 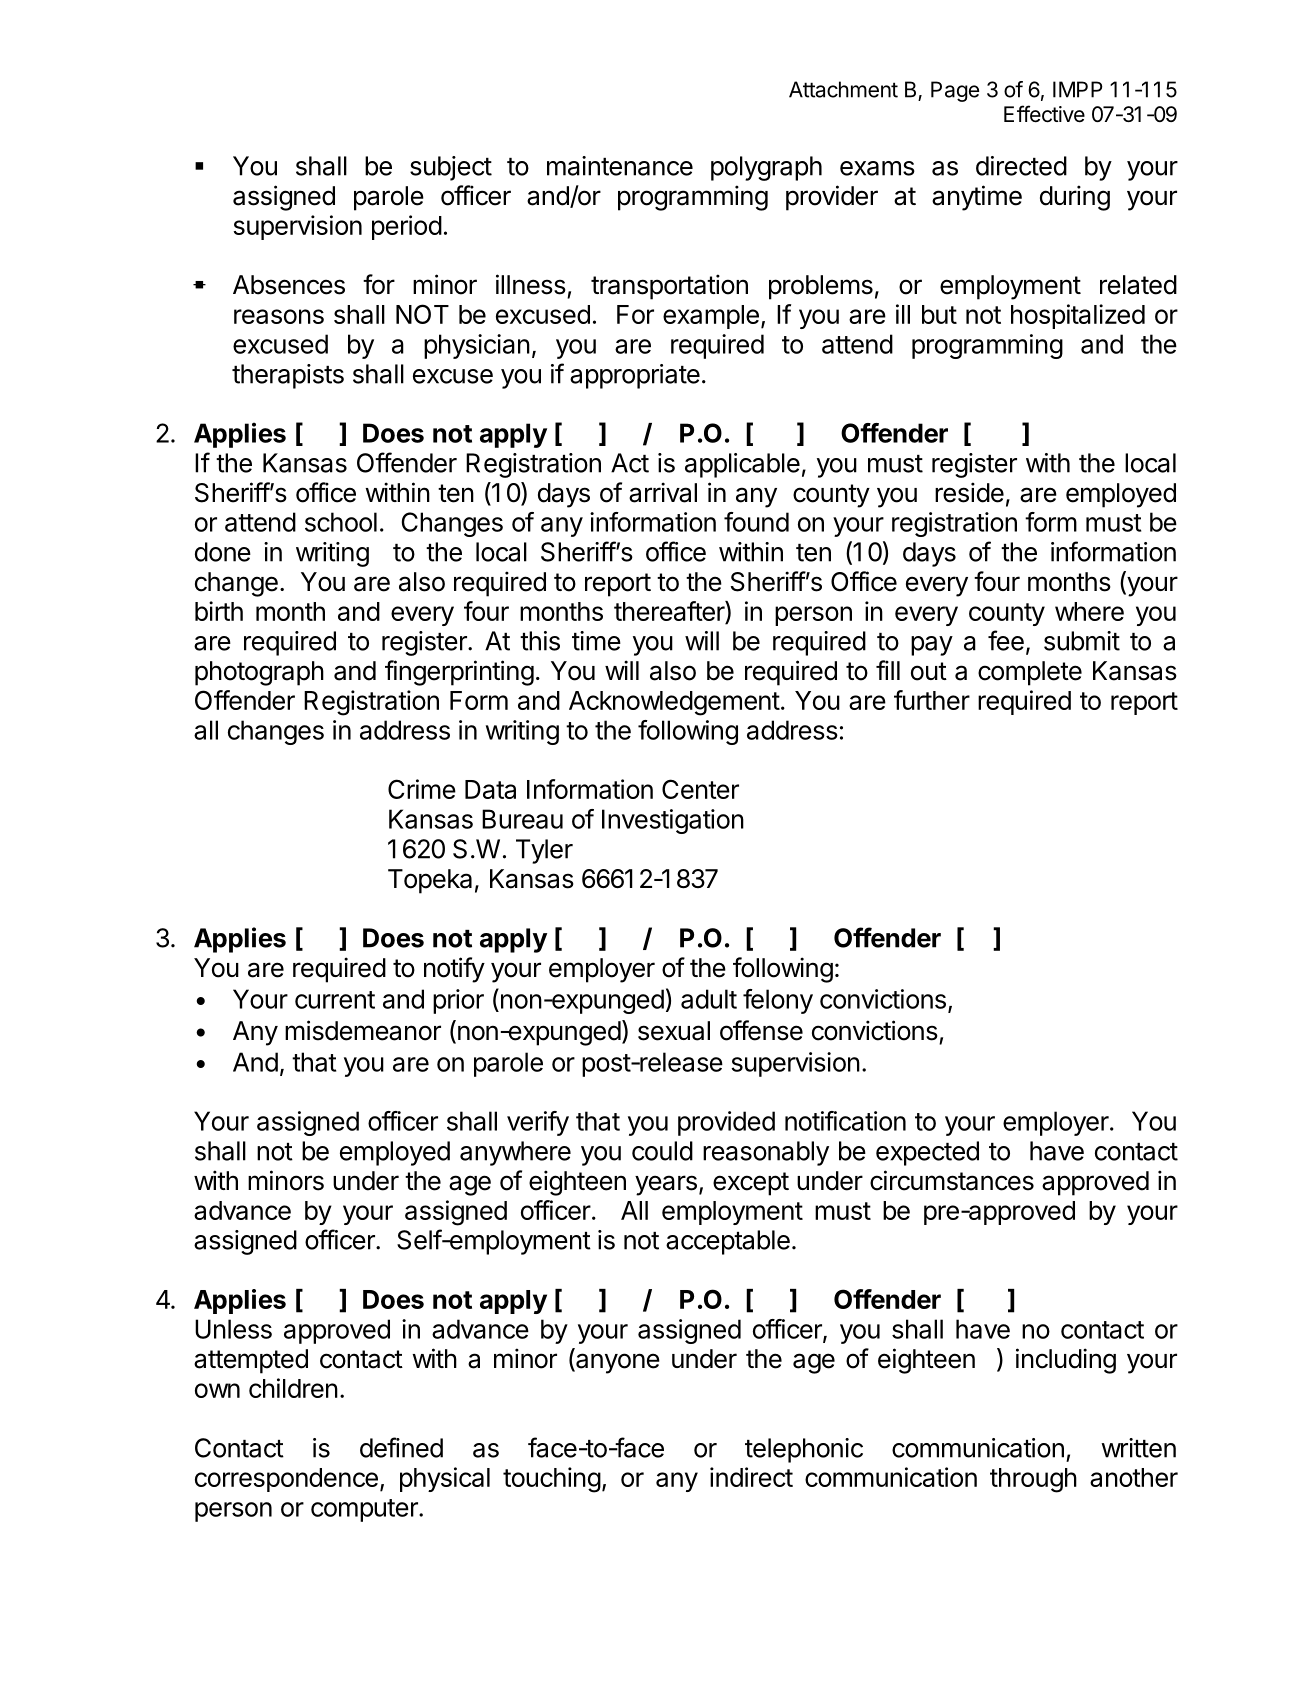 What do you see at coordinates (1044, 114) in the screenshot?
I see `Effective` at bounding box center [1044, 114].
